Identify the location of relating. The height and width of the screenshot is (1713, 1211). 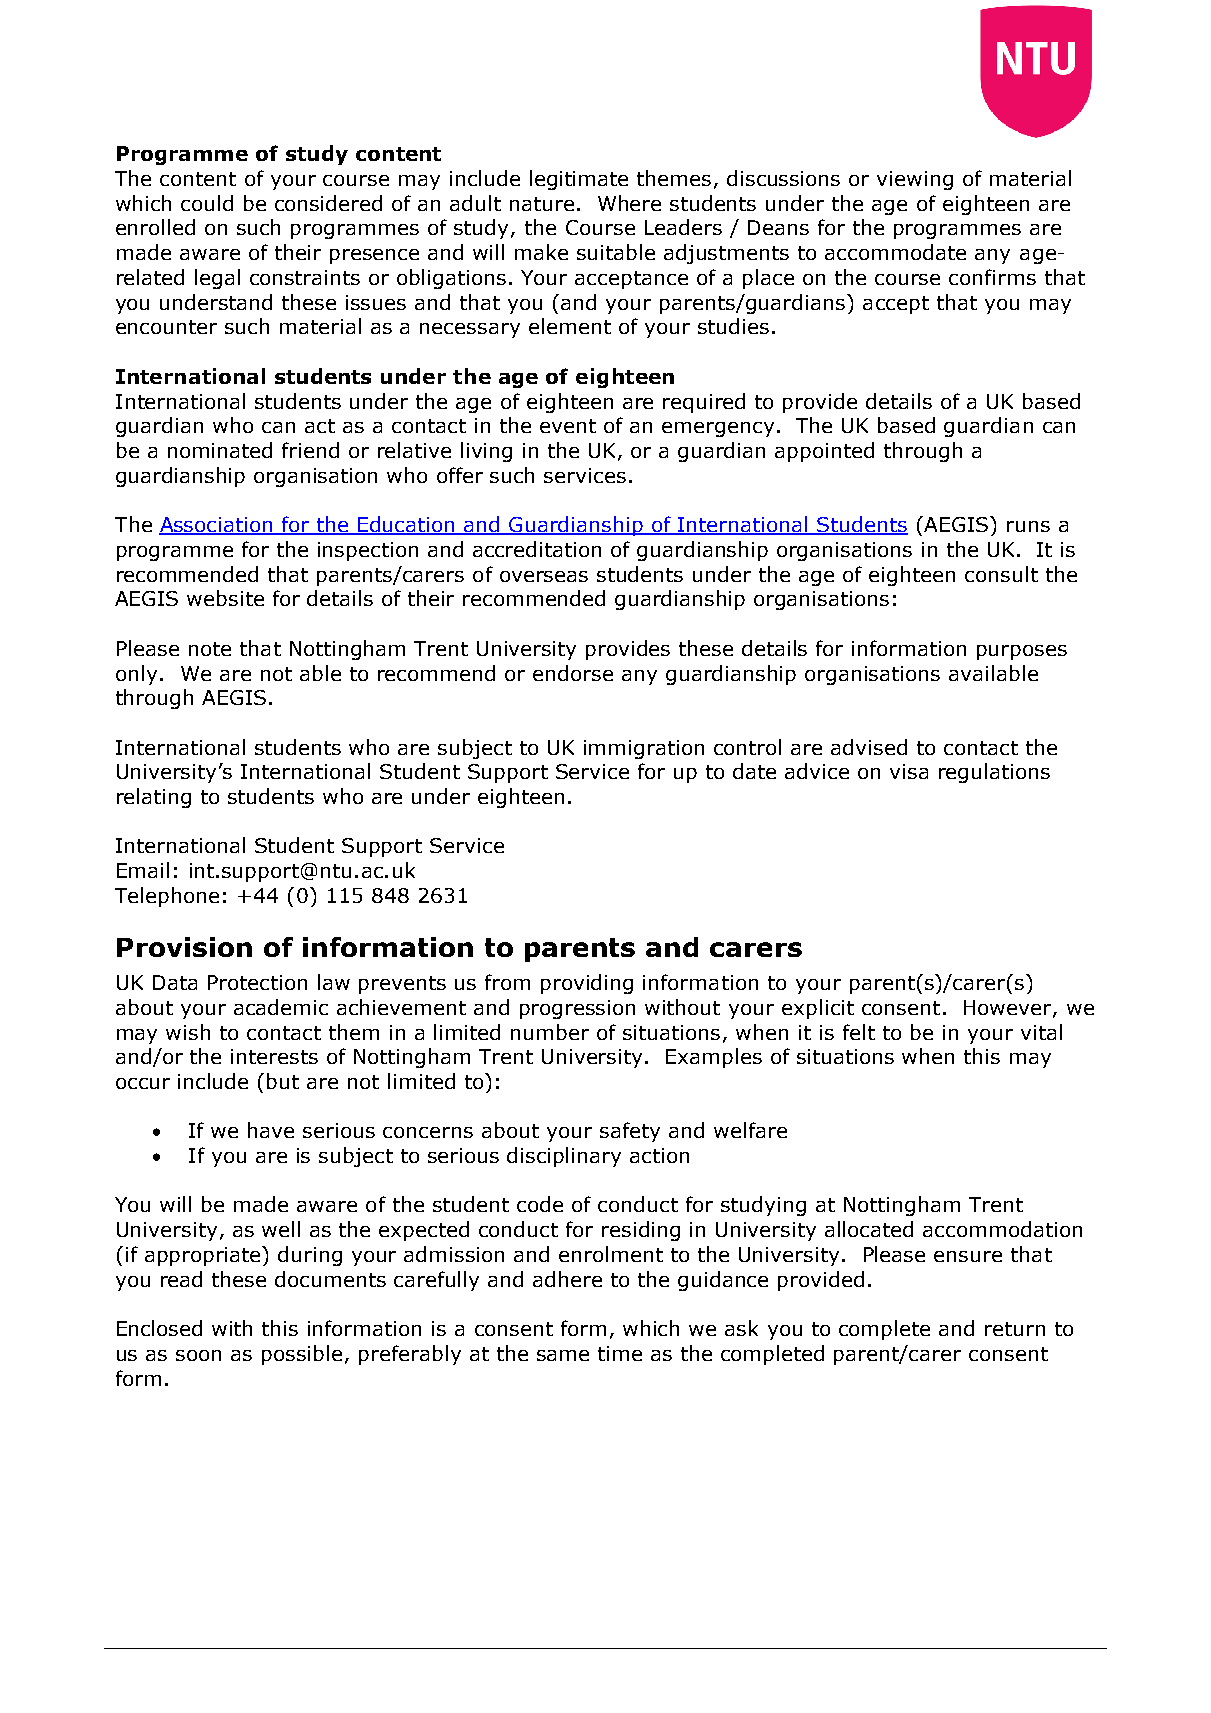
(154, 798).
